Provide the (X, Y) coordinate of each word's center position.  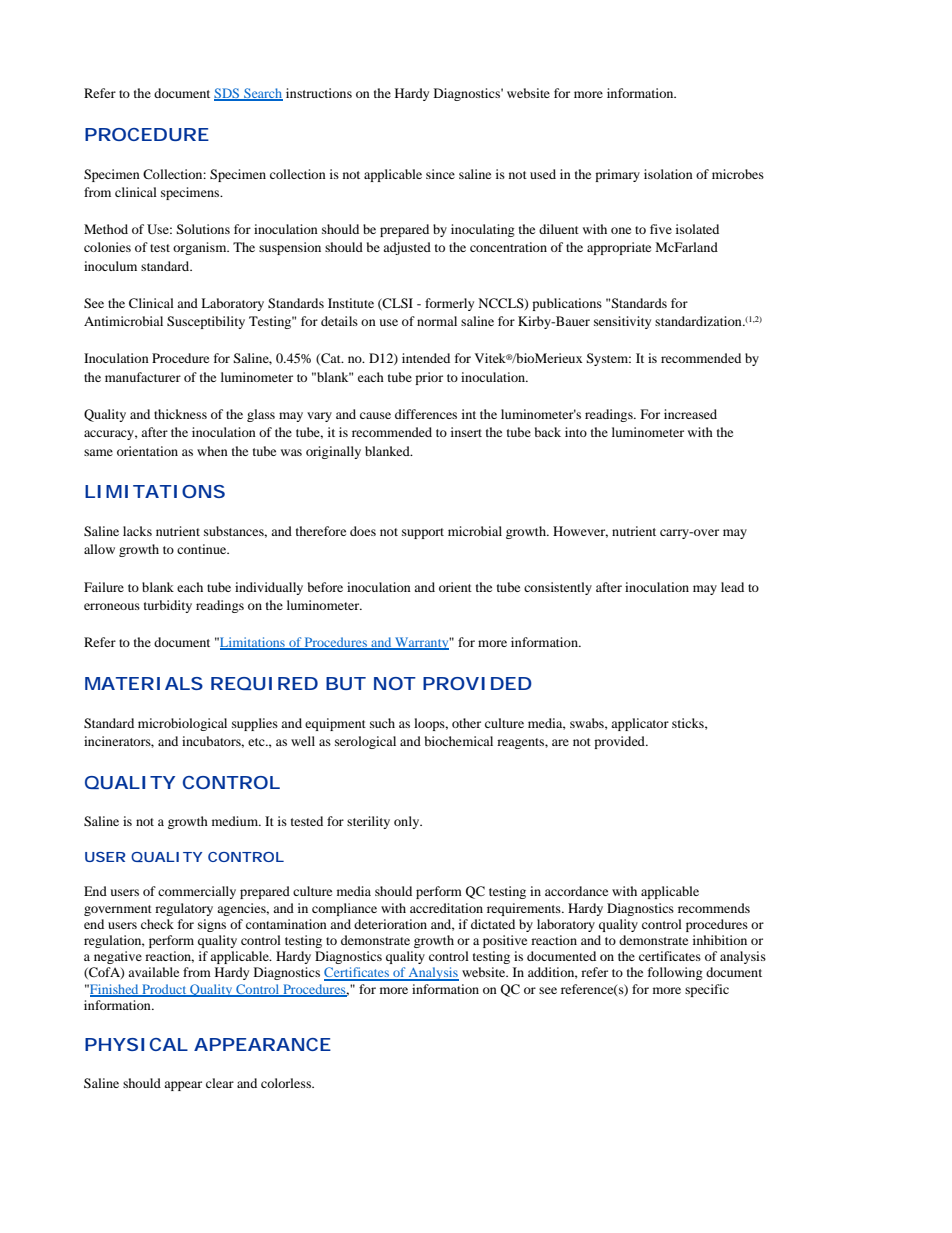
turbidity (168, 606)
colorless (287, 1083)
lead (732, 587)
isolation (668, 174)
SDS (228, 94)
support (423, 533)
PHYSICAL (136, 1044)
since (440, 174)
